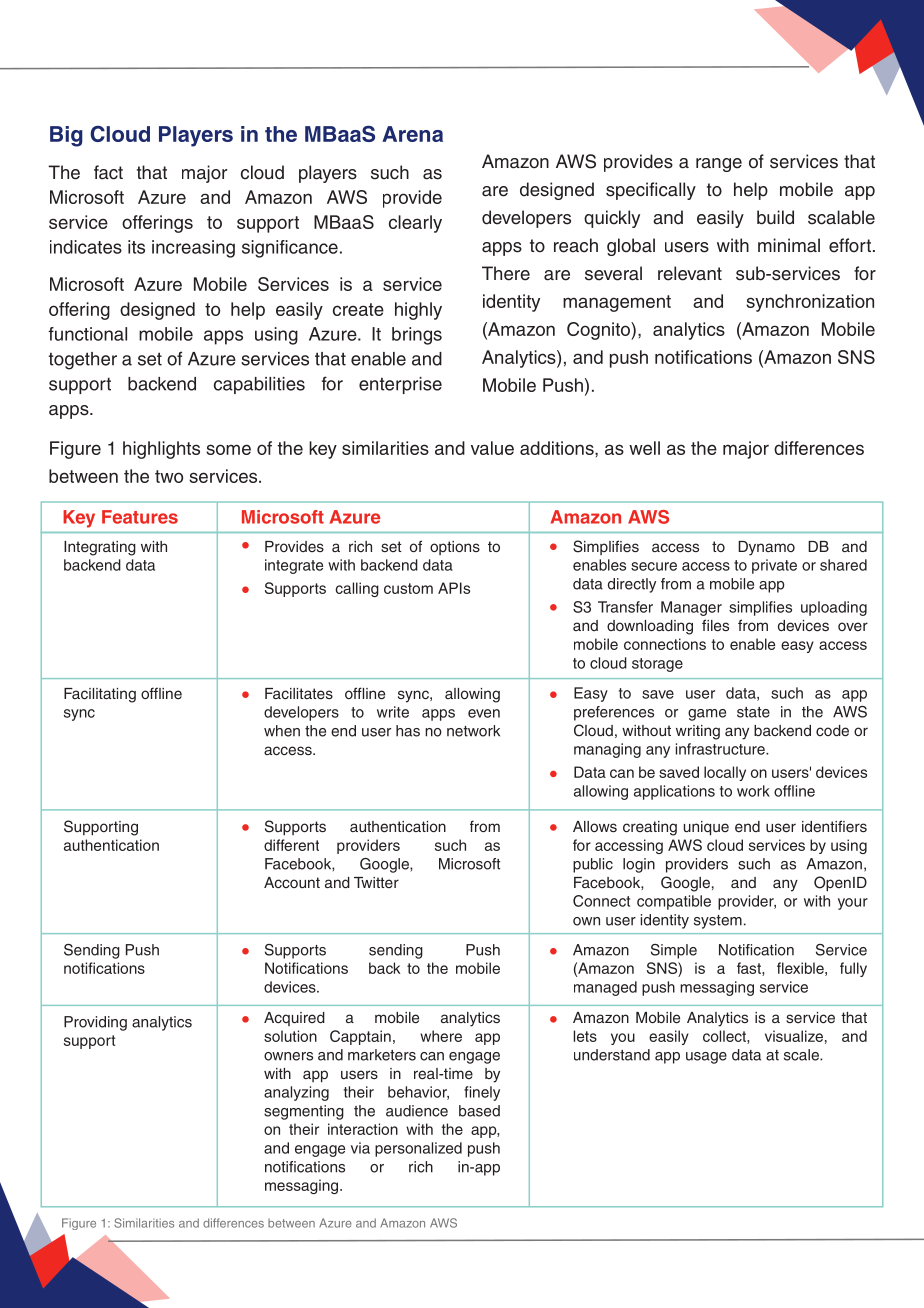  I want to click on based, so click(479, 1111).
